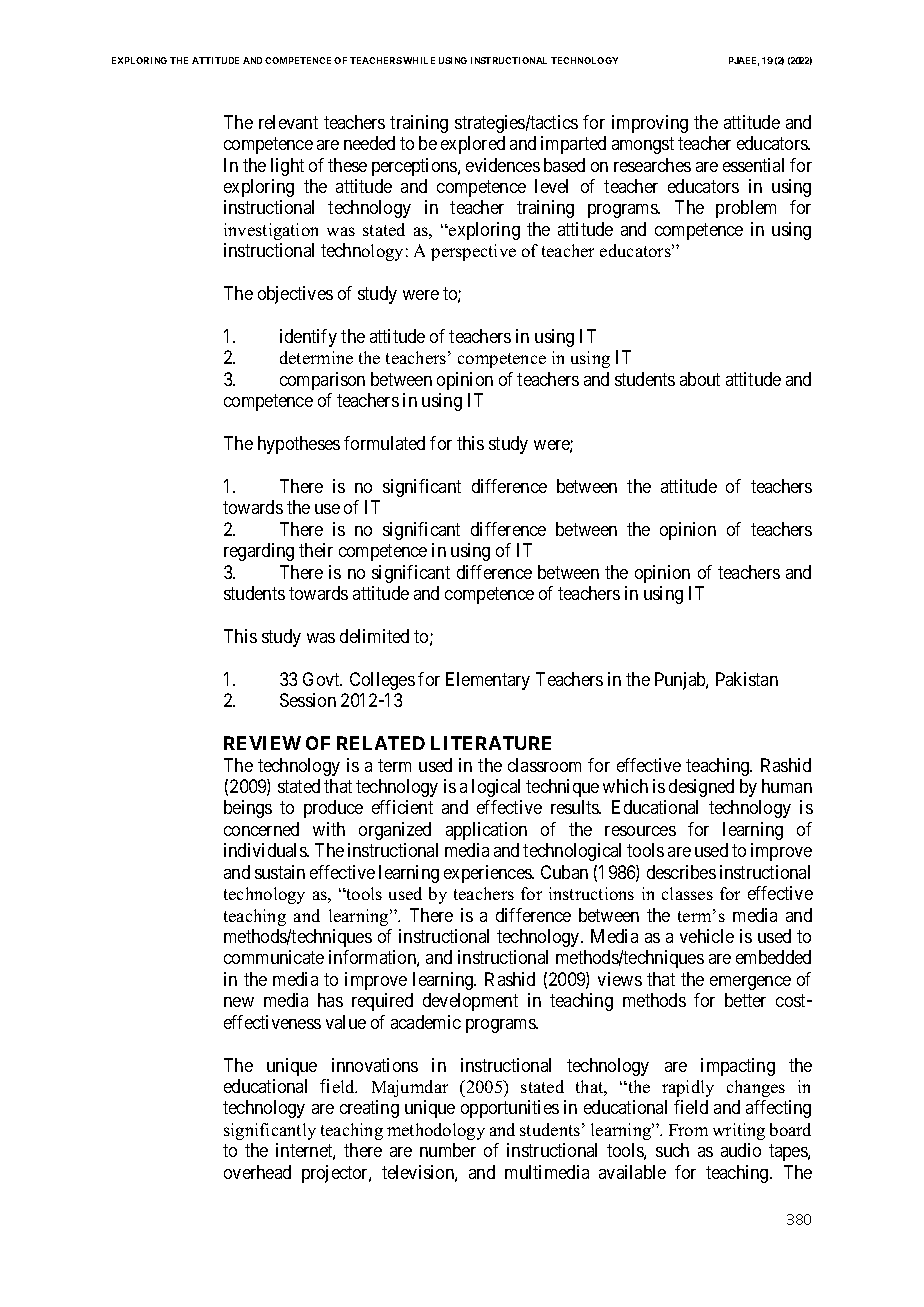  I want to click on relevant, so click(288, 122).
